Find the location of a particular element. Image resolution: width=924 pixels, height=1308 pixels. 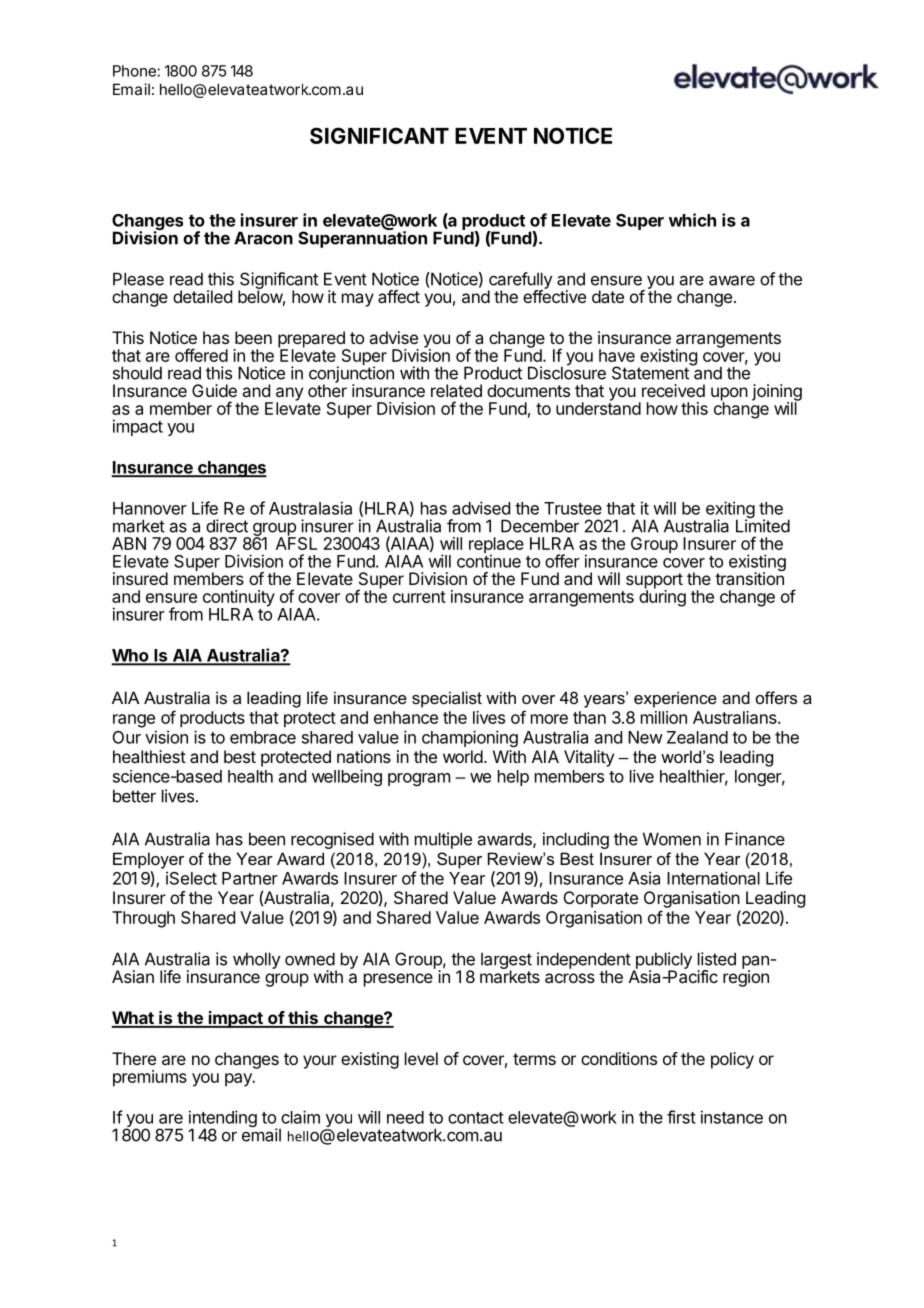

Zealand is located at coordinates (697, 737).
